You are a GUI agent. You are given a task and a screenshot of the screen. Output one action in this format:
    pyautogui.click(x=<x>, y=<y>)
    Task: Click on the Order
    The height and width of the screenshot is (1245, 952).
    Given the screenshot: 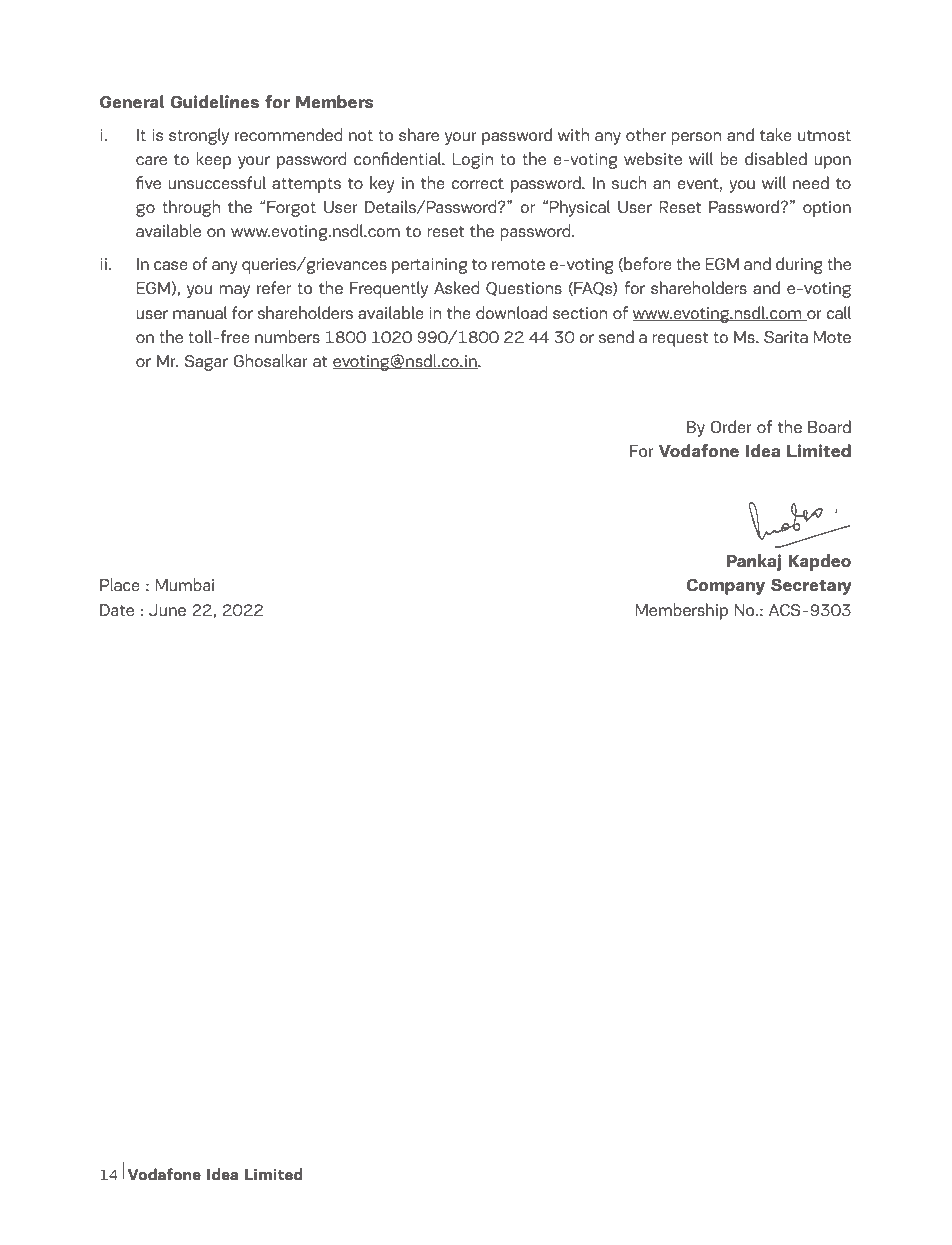 What is the action you would take?
    pyautogui.click(x=731, y=426)
